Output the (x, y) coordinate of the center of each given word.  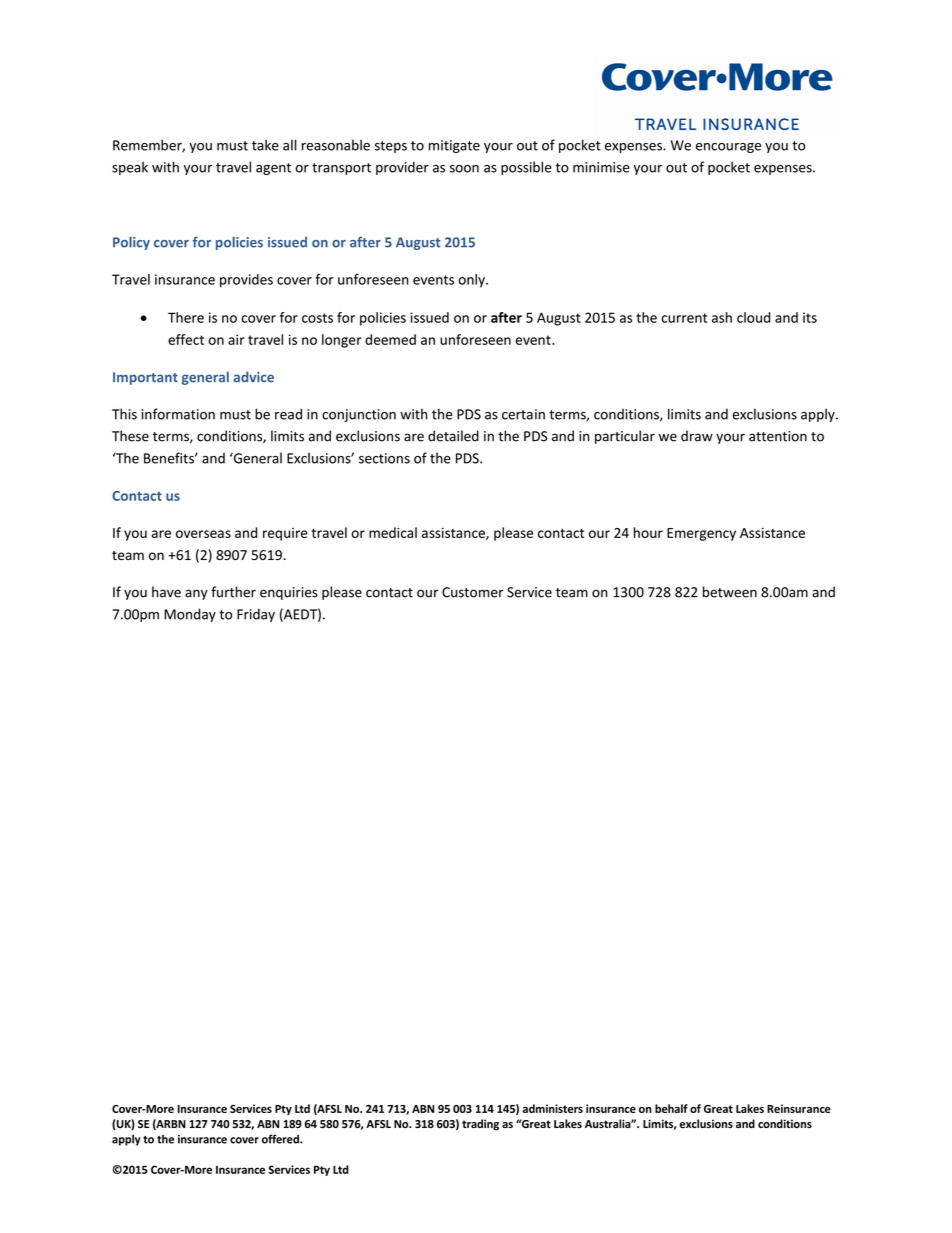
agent (273, 169)
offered (281, 1139)
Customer (473, 592)
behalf (671, 1108)
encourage (728, 148)
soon (464, 169)
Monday (190, 615)
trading (480, 1125)
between (730, 592)
